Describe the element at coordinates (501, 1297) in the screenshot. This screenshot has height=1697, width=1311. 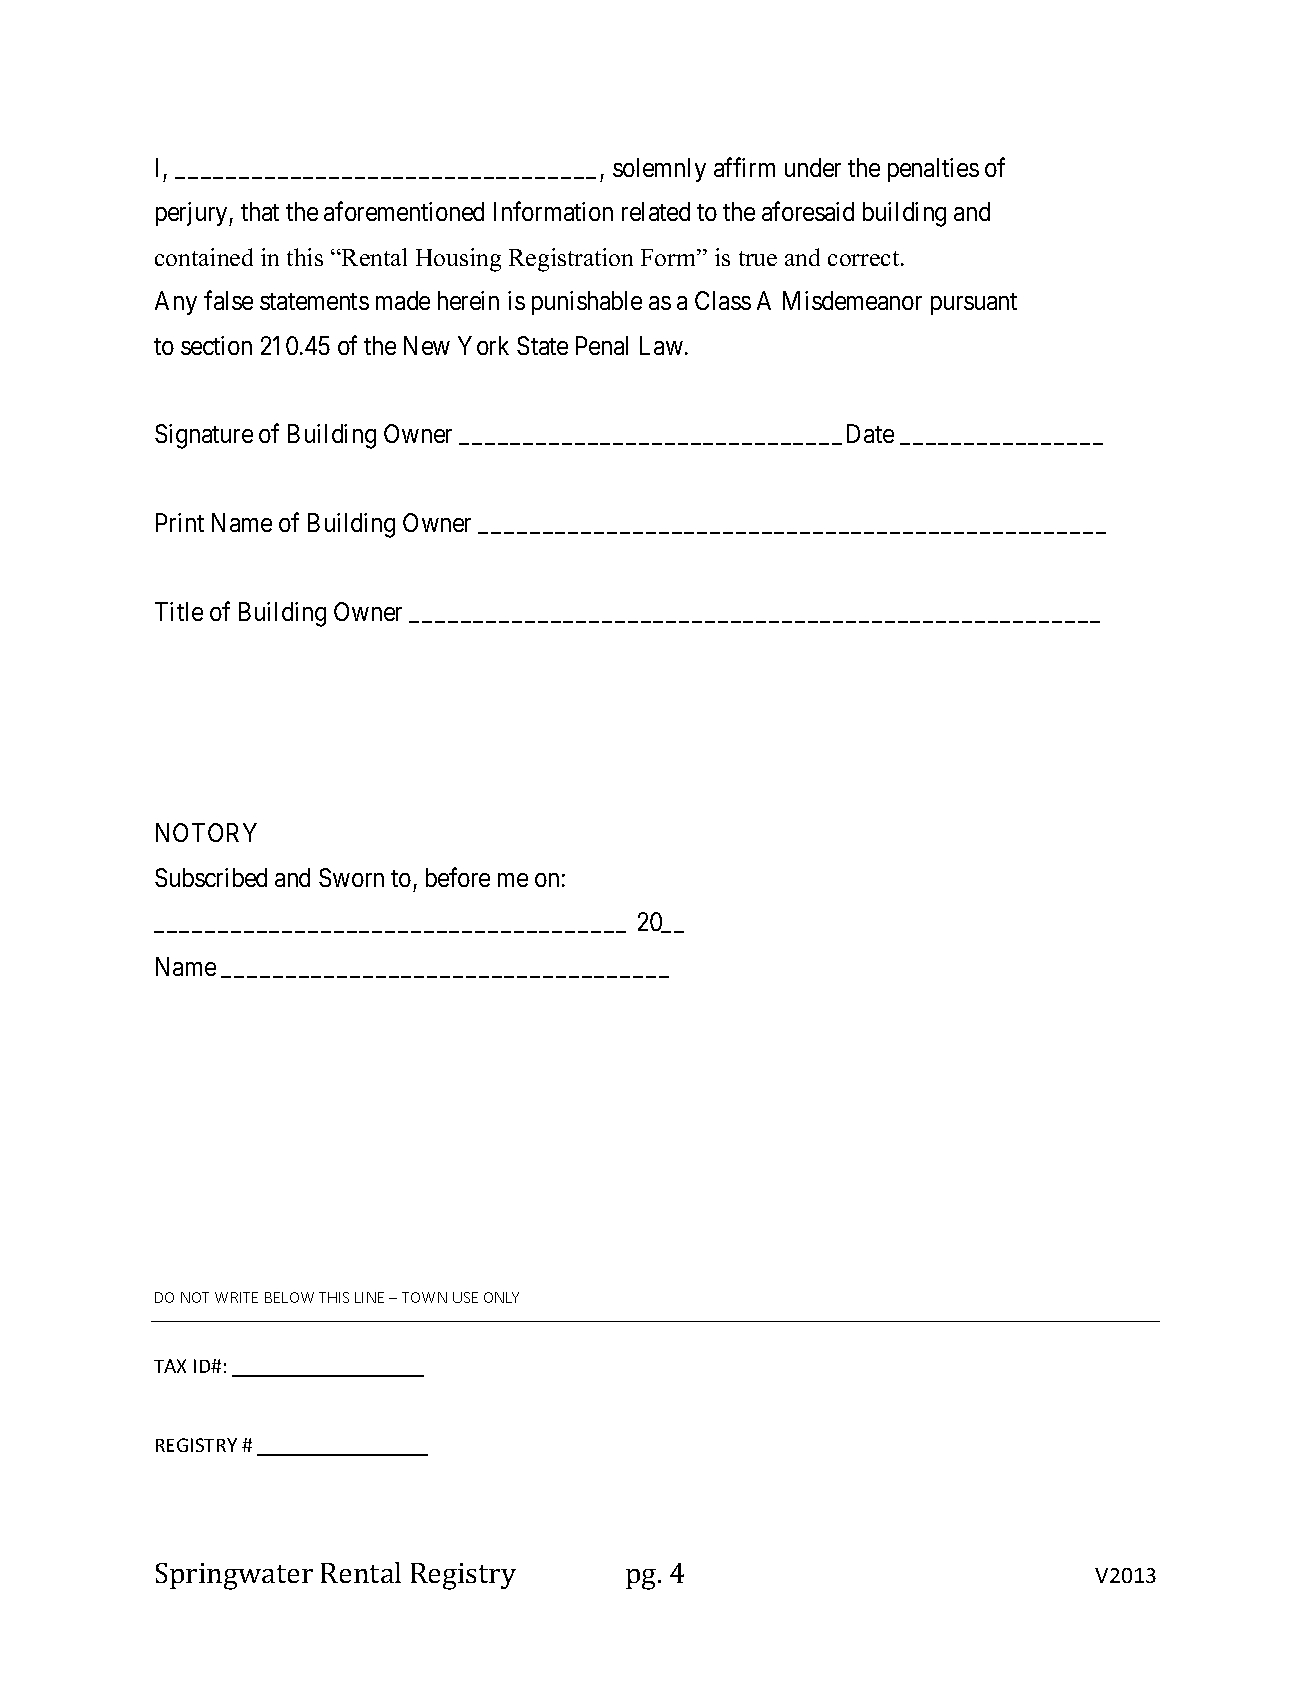
I see `ONLY` at that location.
